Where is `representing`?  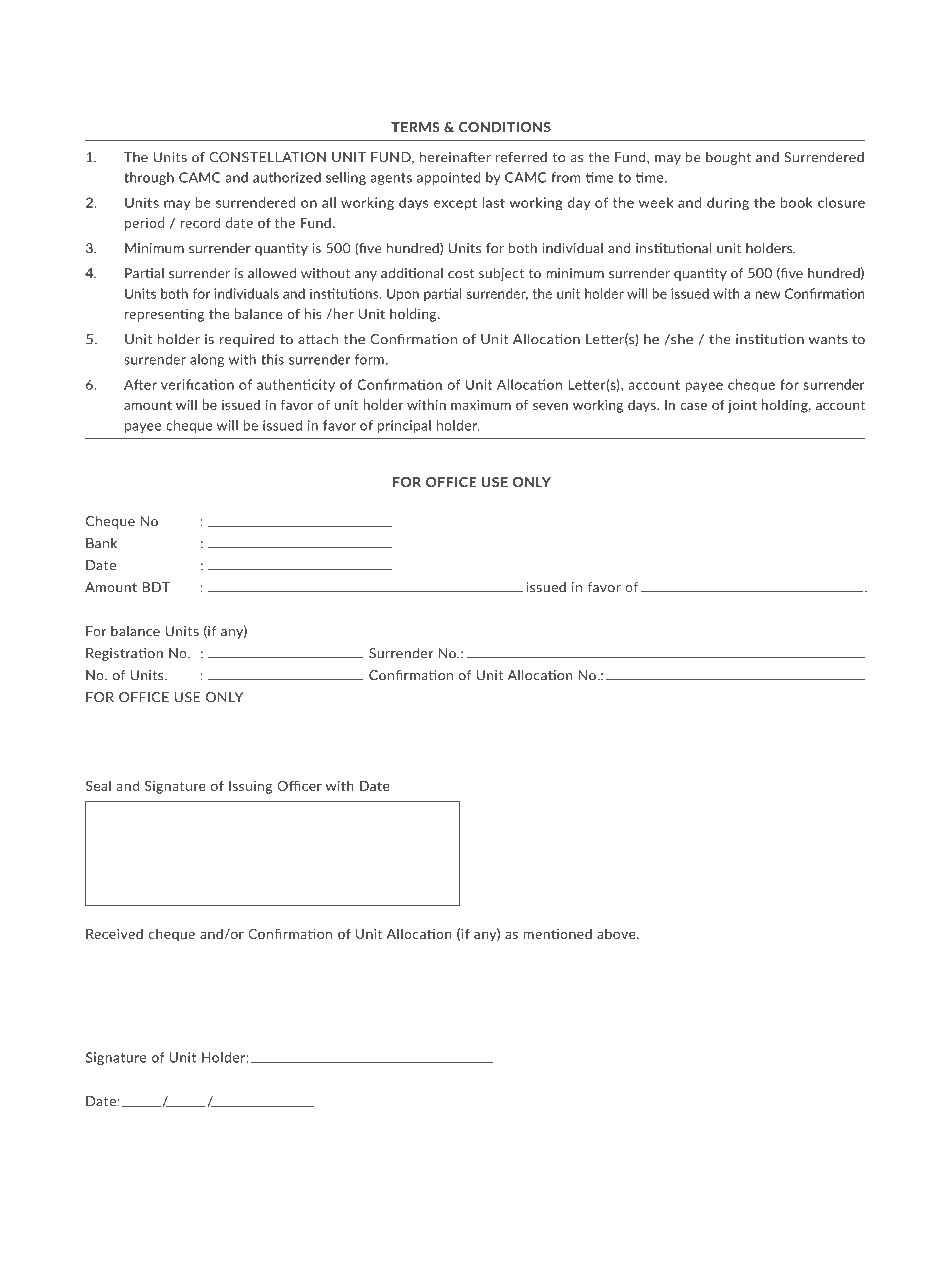 representing is located at coordinates (164, 315).
